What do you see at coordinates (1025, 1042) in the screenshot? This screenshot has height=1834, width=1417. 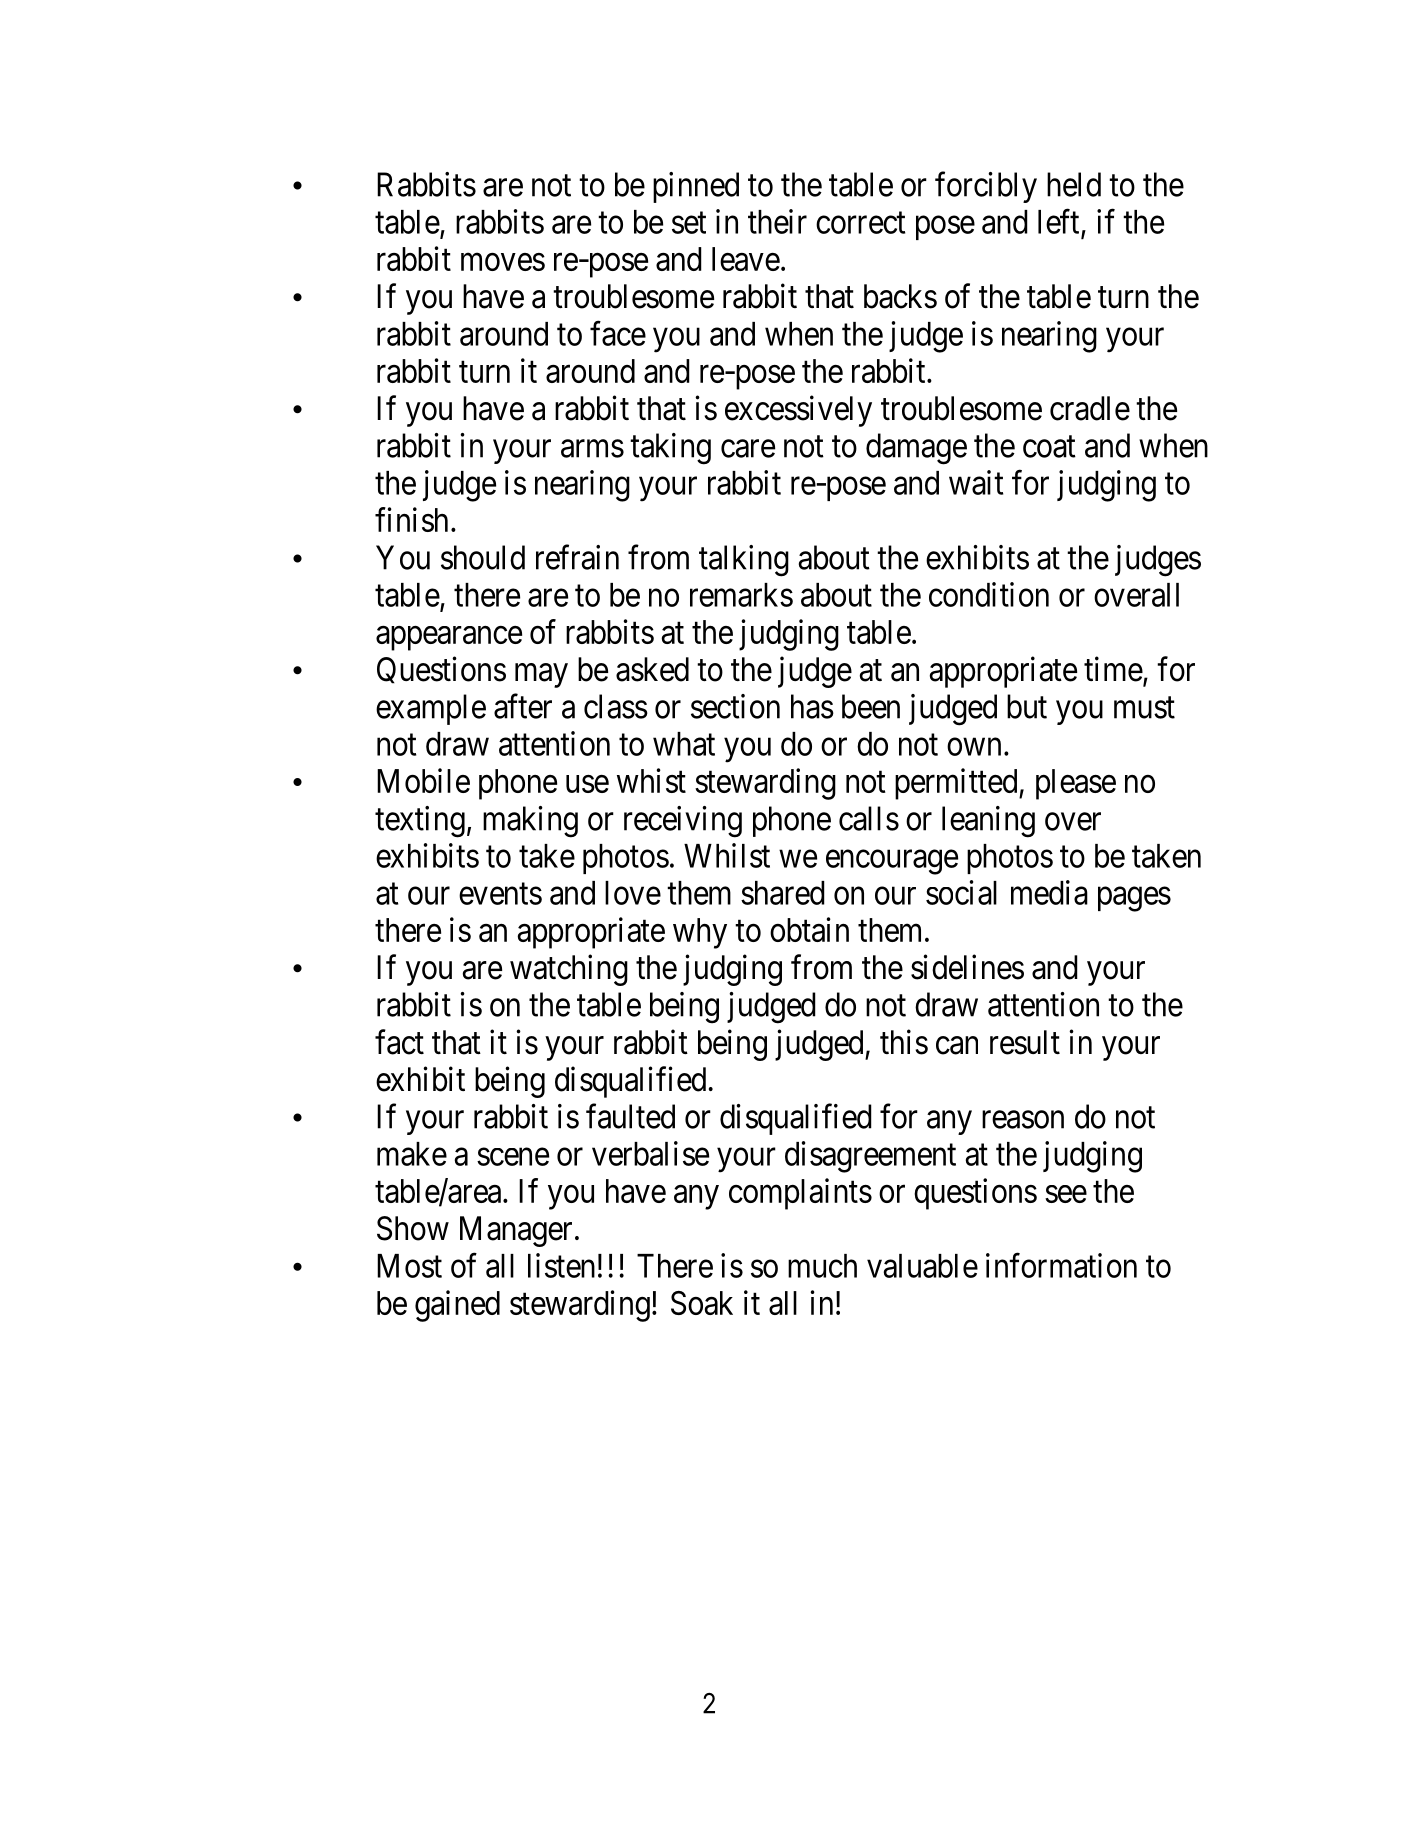 I see `result` at bounding box center [1025, 1042].
